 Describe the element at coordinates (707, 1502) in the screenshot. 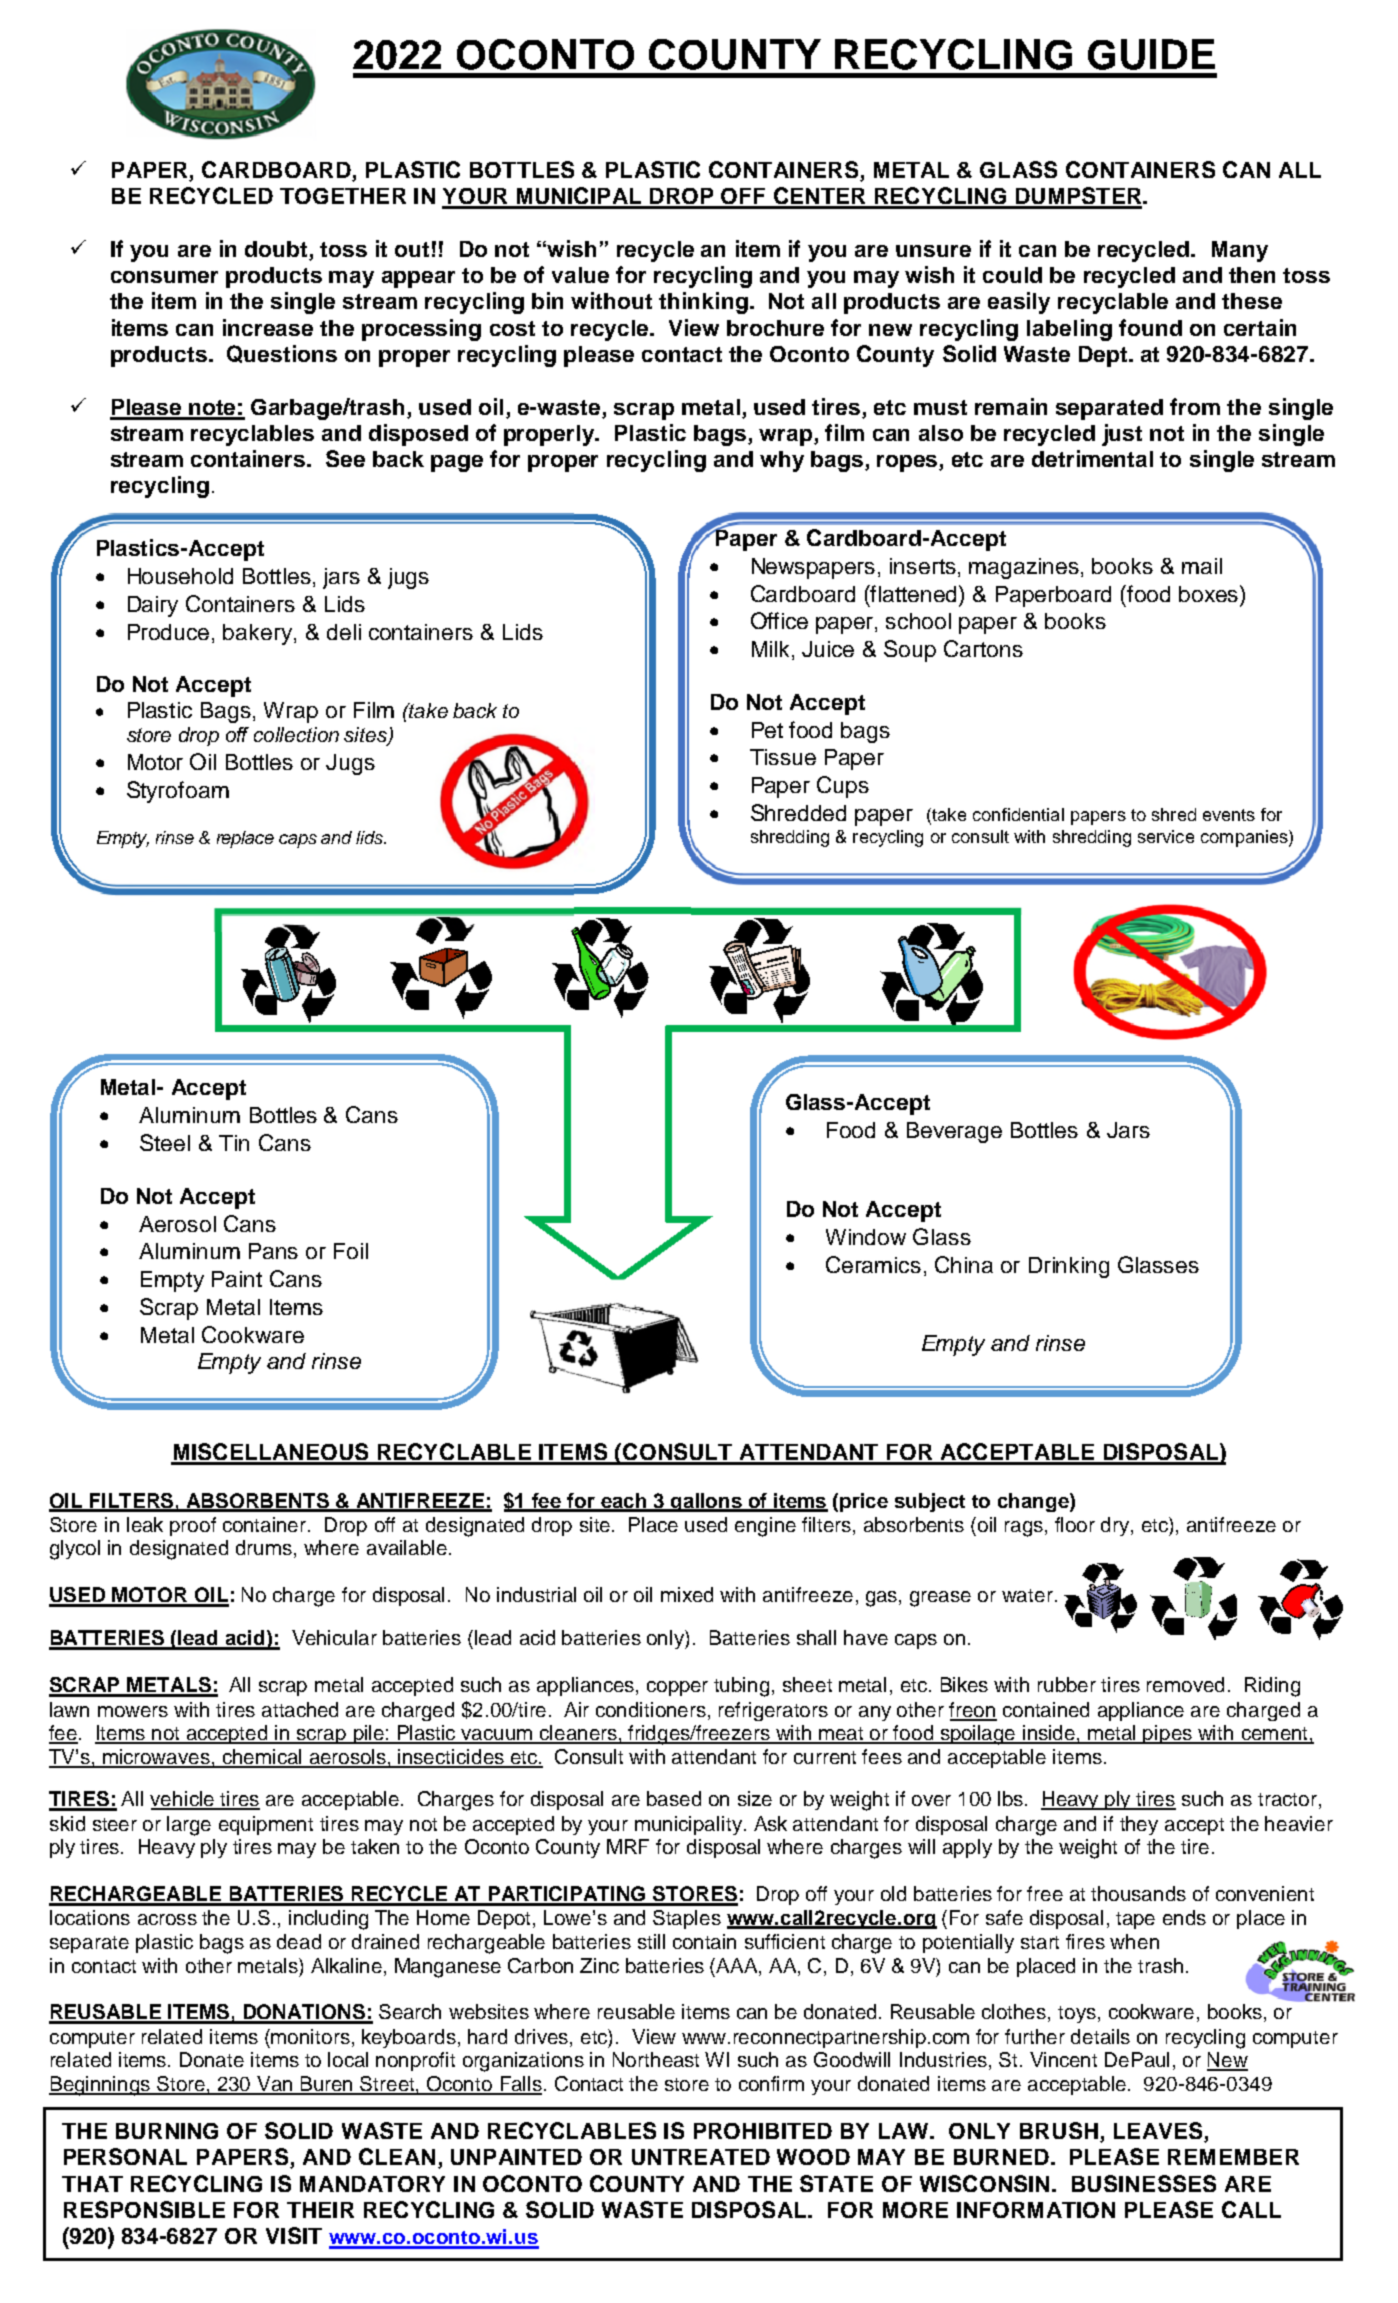

I see `gallons` at that location.
